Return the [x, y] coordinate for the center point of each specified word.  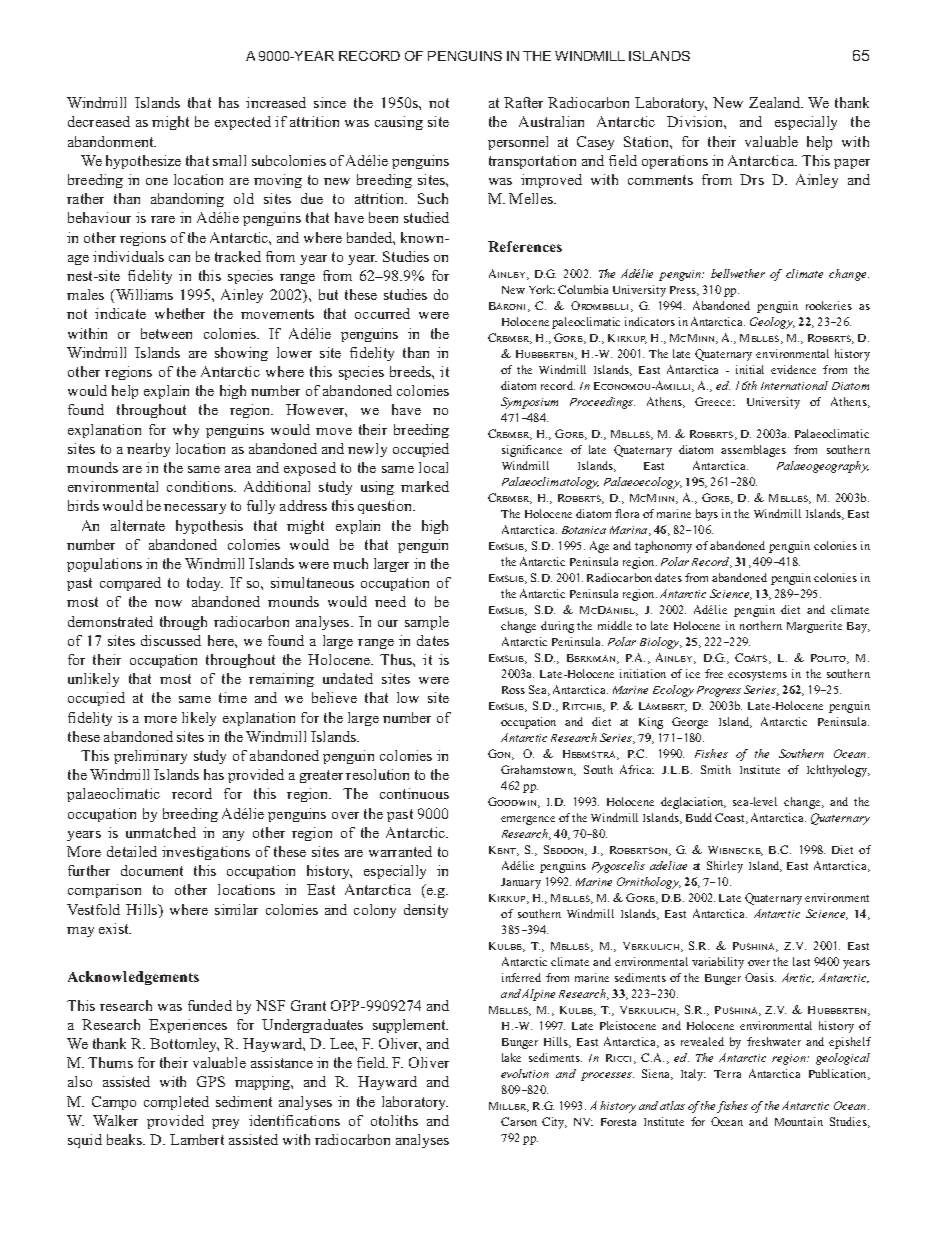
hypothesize [143, 162]
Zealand [776, 102]
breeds [411, 371]
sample [427, 623]
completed [176, 1103]
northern [761, 625]
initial [750, 369]
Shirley [725, 867]
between [166, 333]
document [152, 870]
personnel [518, 143]
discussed [171, 640]
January [521, 883]
